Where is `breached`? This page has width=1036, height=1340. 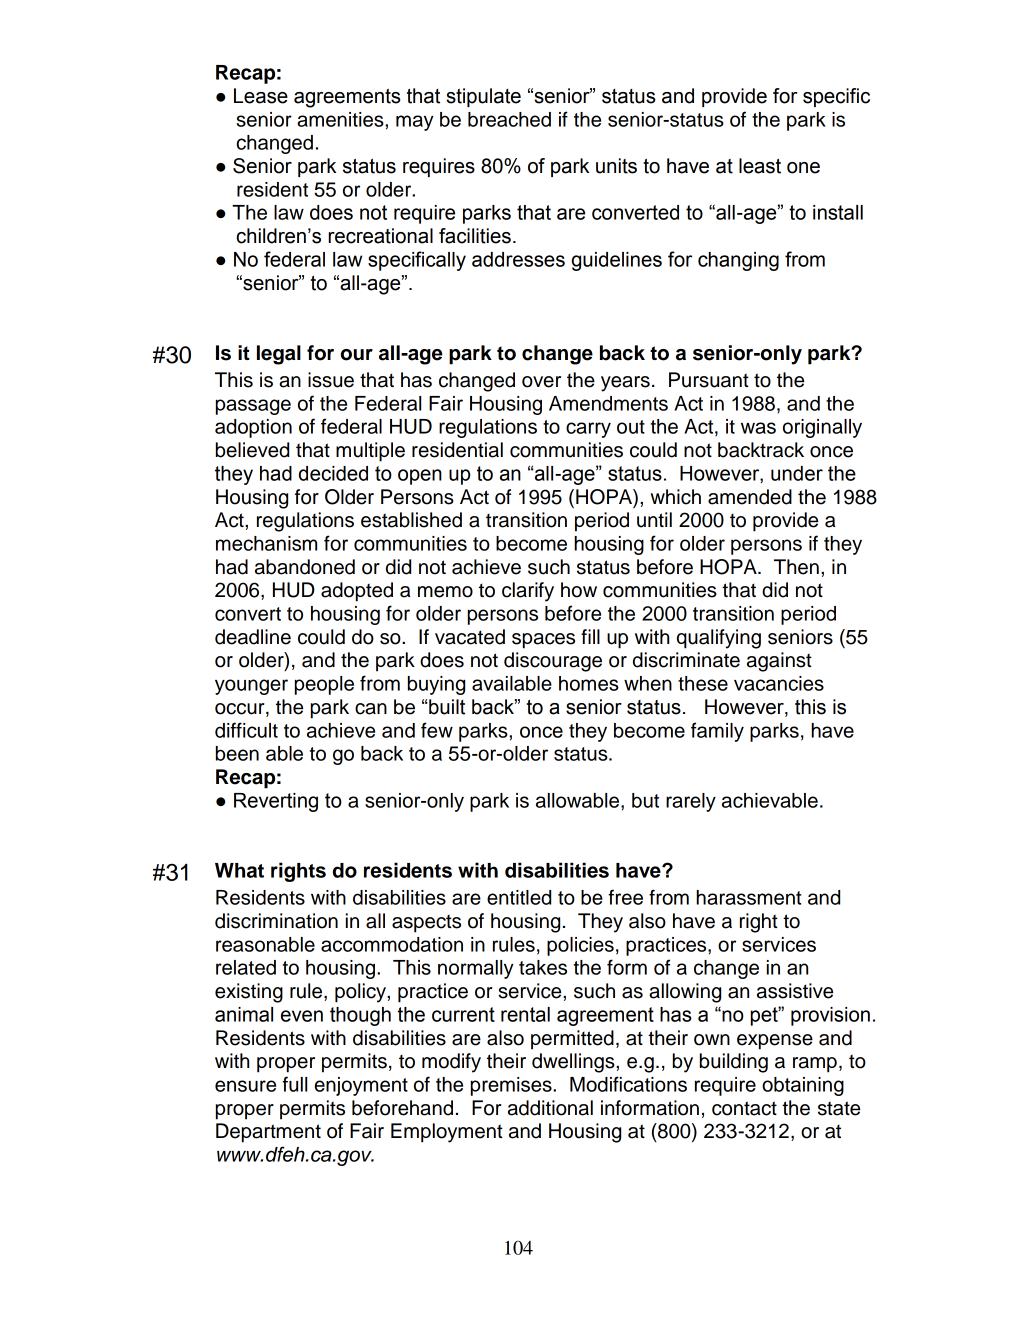
breached is located at coordinates (509, 119).
